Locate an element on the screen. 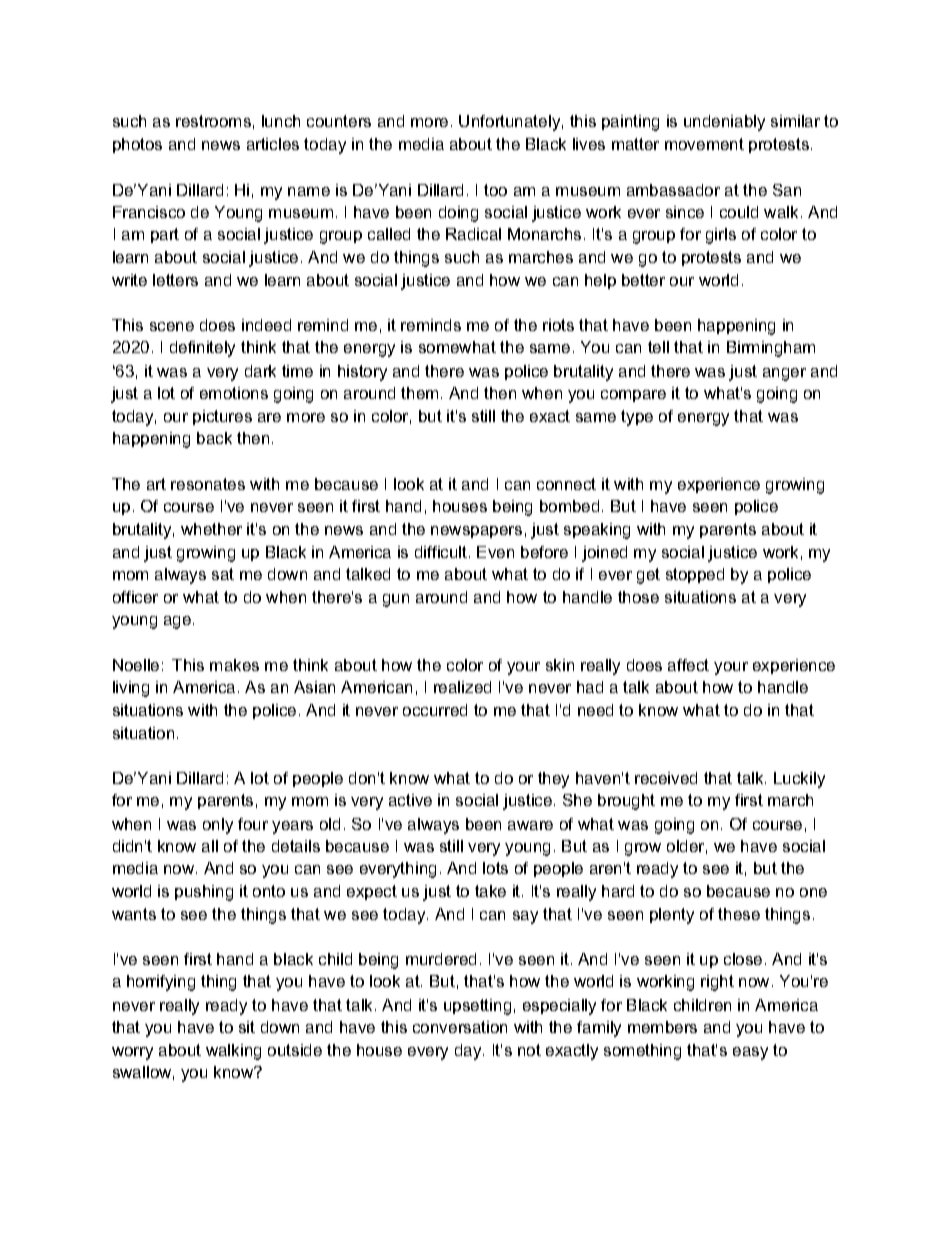 The width and height of the screenshot is (952, 1233). definitely is located at coordinates (202, 349).
